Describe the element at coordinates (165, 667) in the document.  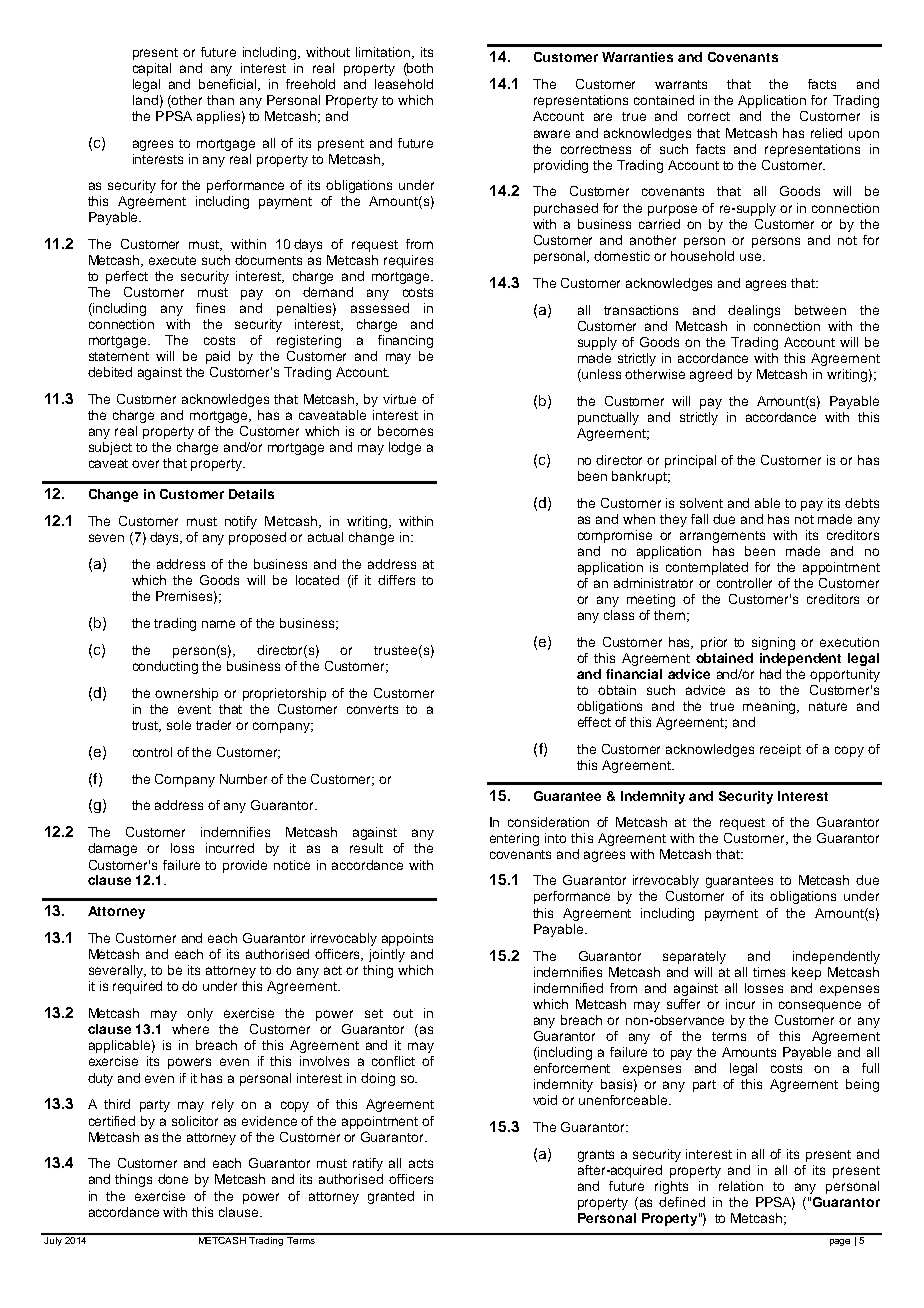
I see `conducting` at that location.
